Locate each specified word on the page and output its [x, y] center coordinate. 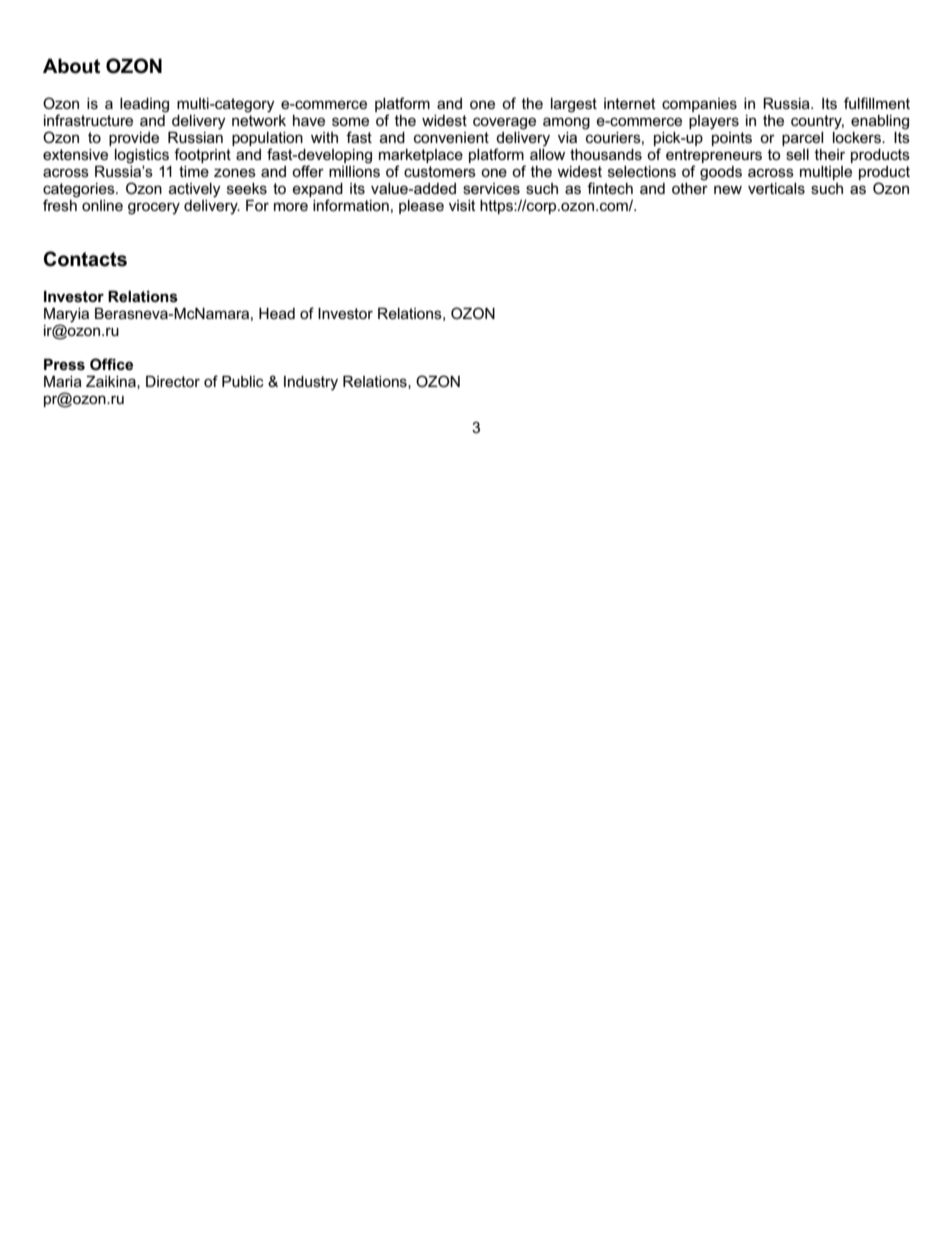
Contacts [85, 259]
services [491, 188]
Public [243, 381]
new [728, 189]
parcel [802, 139]
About [71, 66]
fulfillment [877, 103]
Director [173, 381]
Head [277, 313]
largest [574, 105]
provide [134, 139]
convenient [451, 137]
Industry [311, 383]
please [421, 207]
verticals [776, 188]
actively [195, 190]
